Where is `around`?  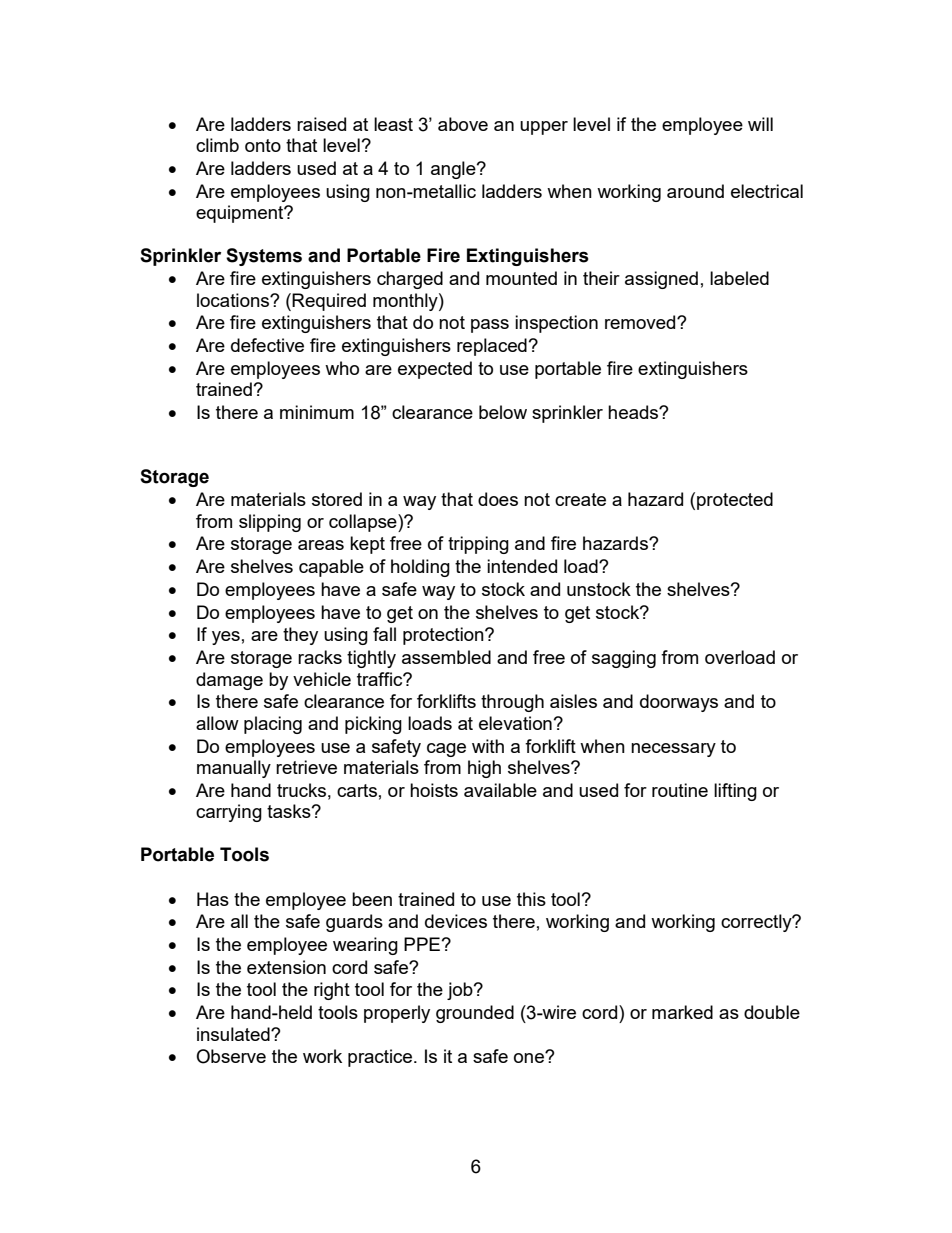
around is located at coordinates (695, 191).
